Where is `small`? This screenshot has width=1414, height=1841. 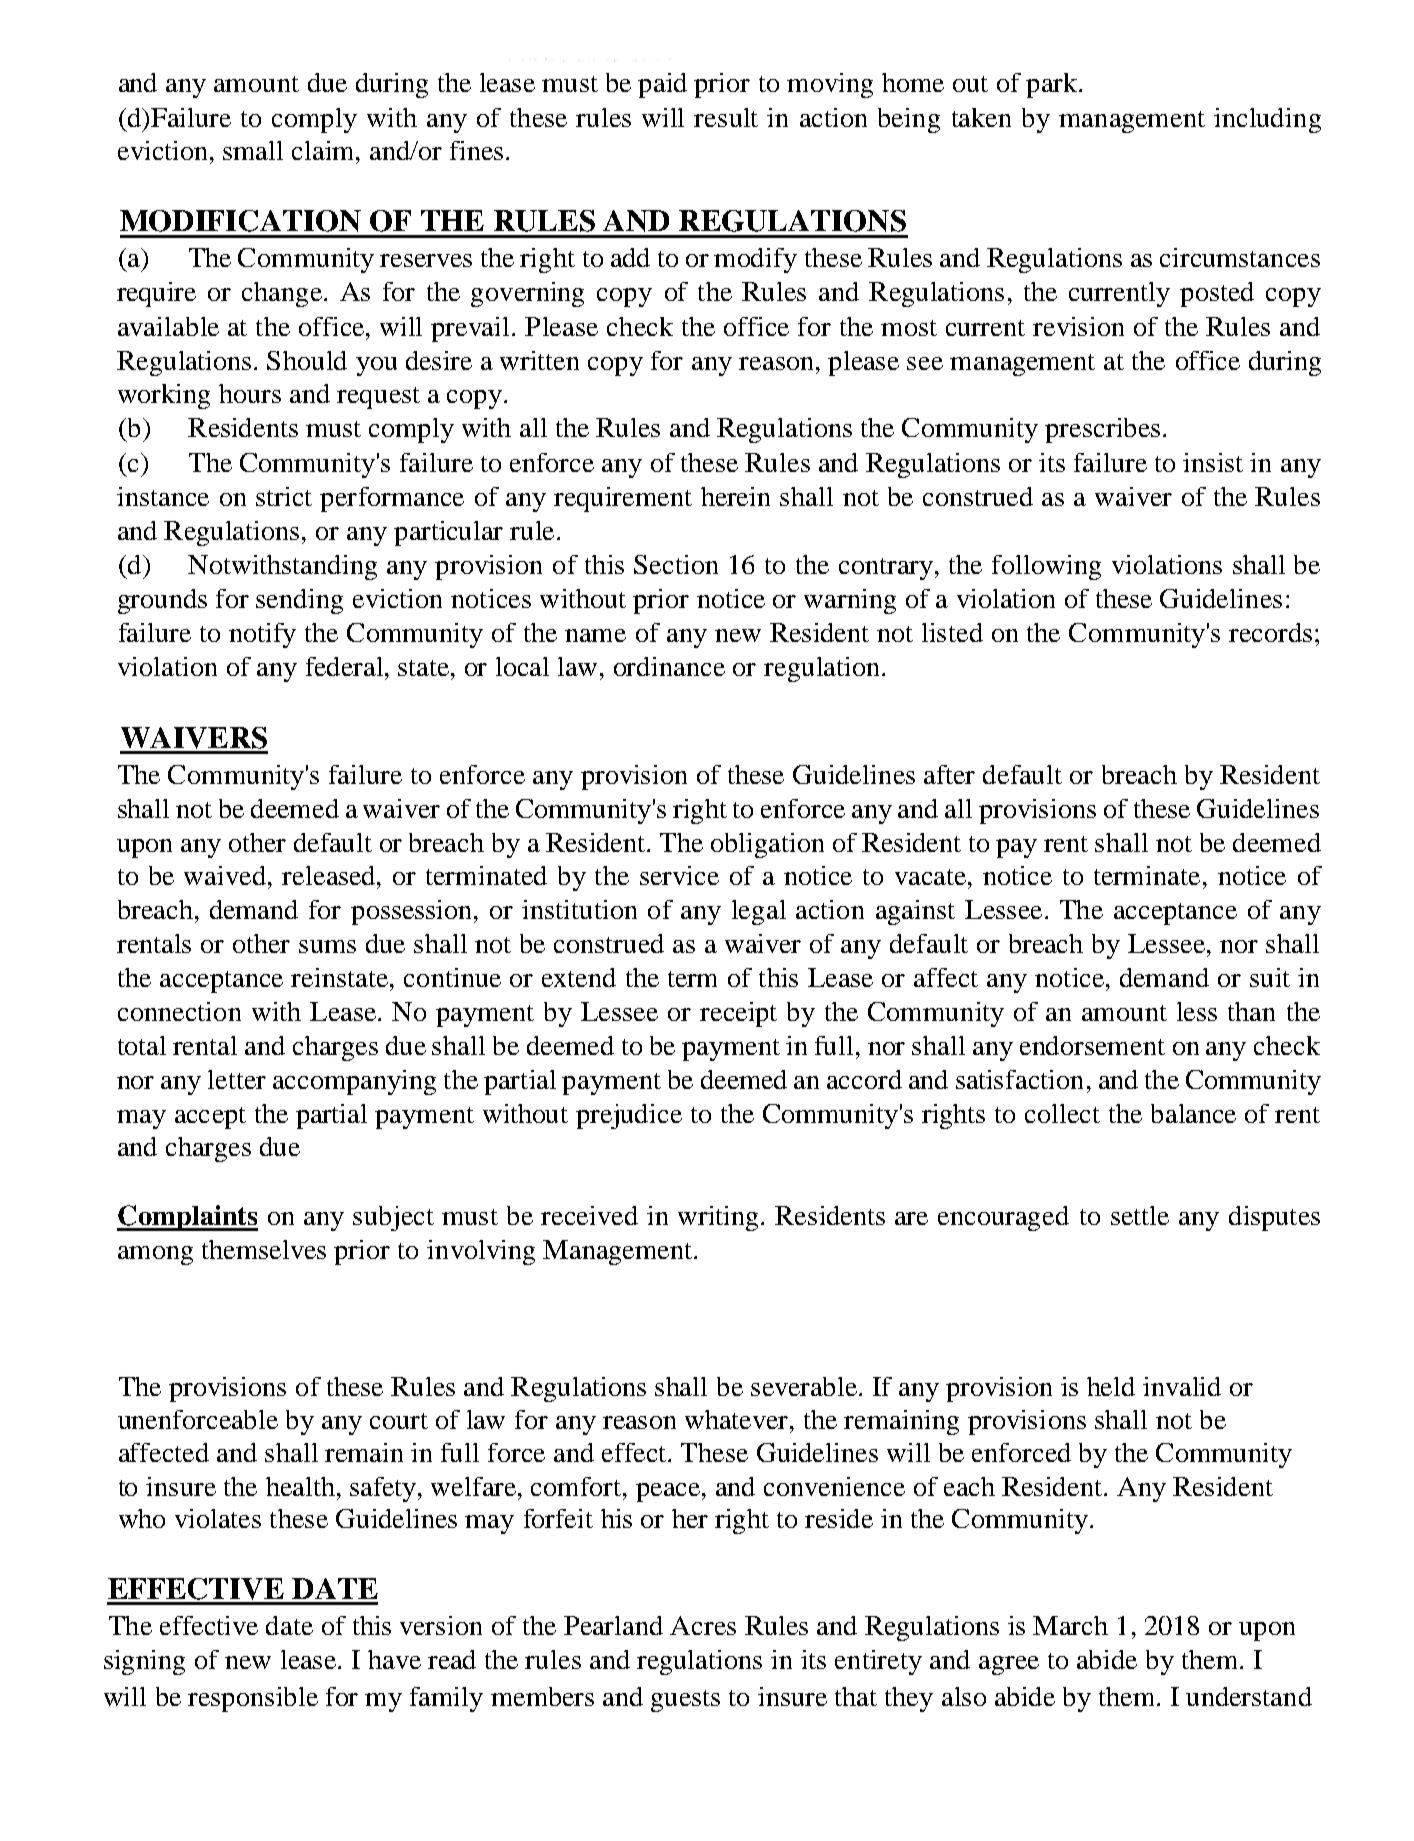 small is located at coordinates (253, 150).
